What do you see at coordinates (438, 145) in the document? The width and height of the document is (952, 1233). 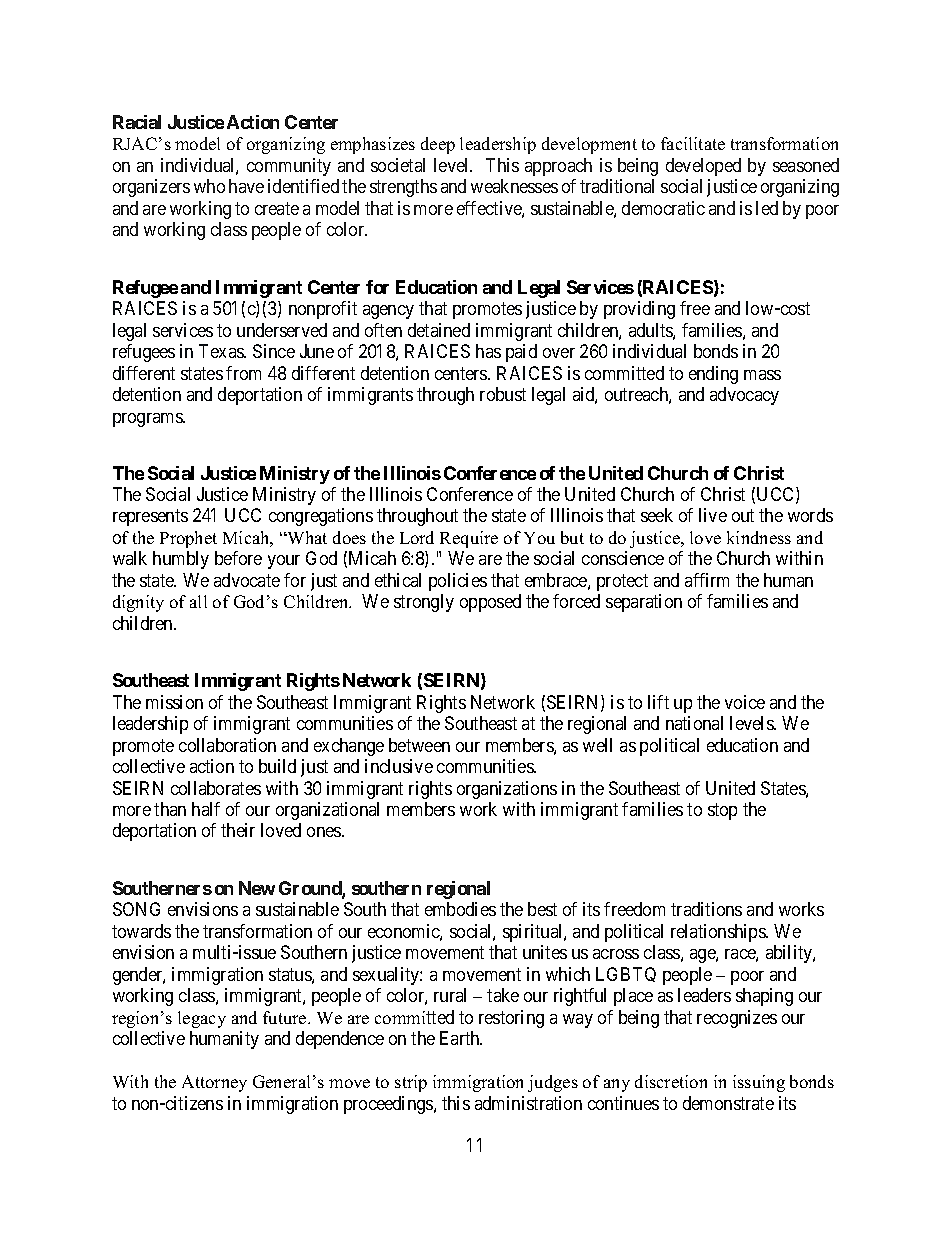 I see `deep` at bounding box center [438, 145].
